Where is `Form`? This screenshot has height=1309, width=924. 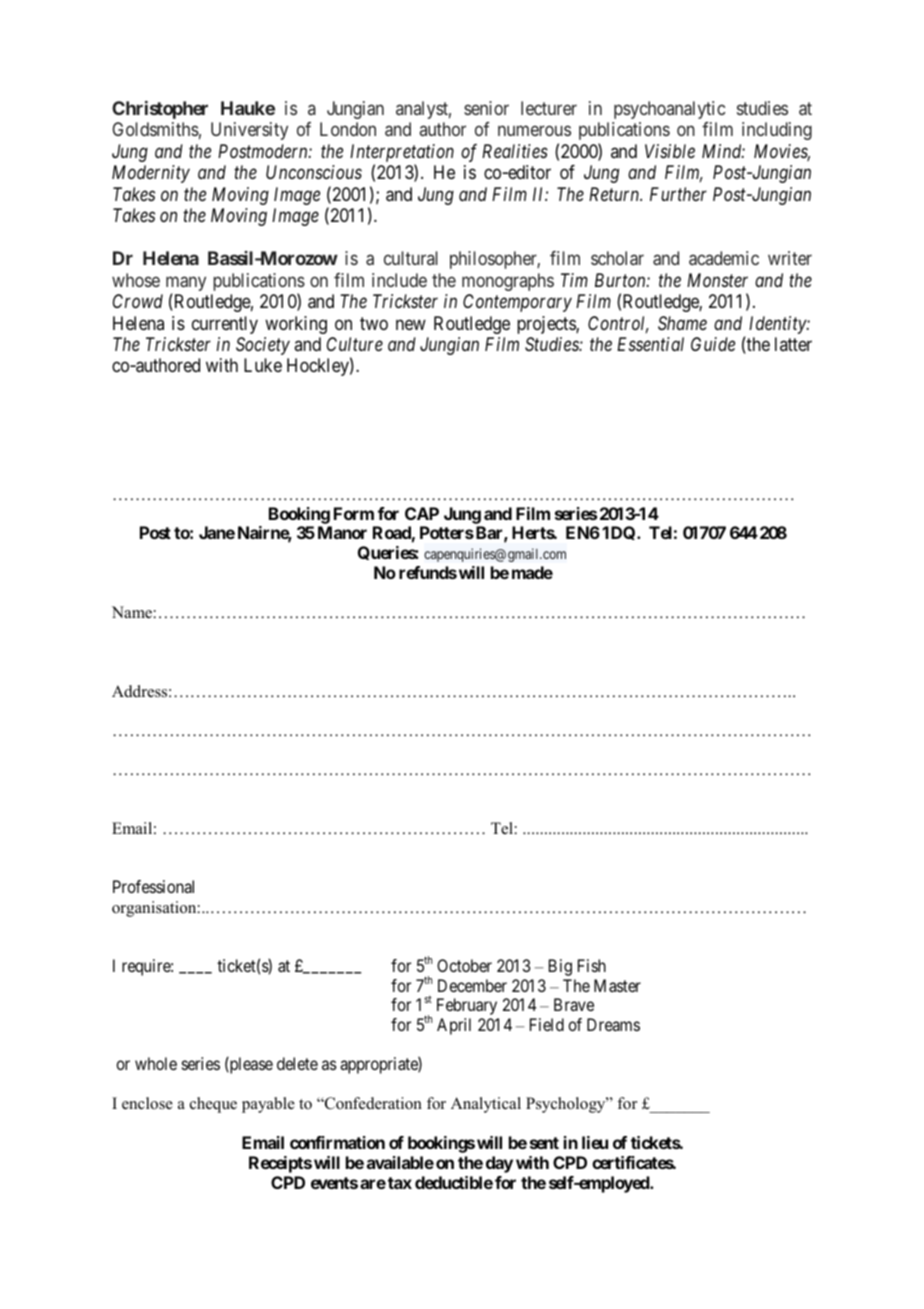
Form is located at coordinates (354, 513).
